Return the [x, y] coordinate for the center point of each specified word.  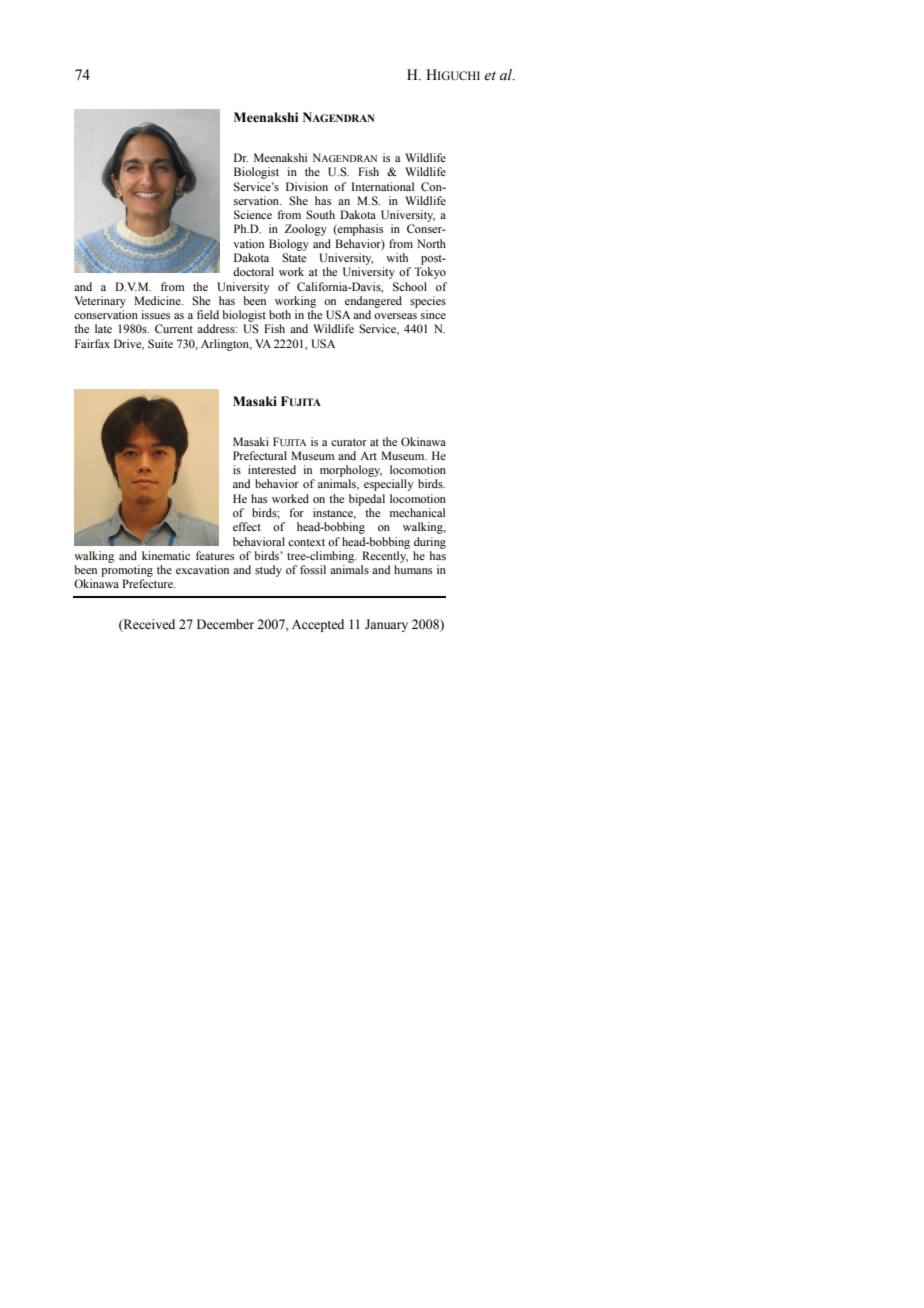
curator [349, 442]
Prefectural [260, 455]
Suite [160, 343]
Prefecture [148, 583]
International [383, 186]
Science [253, 214]
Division [307, 186]
